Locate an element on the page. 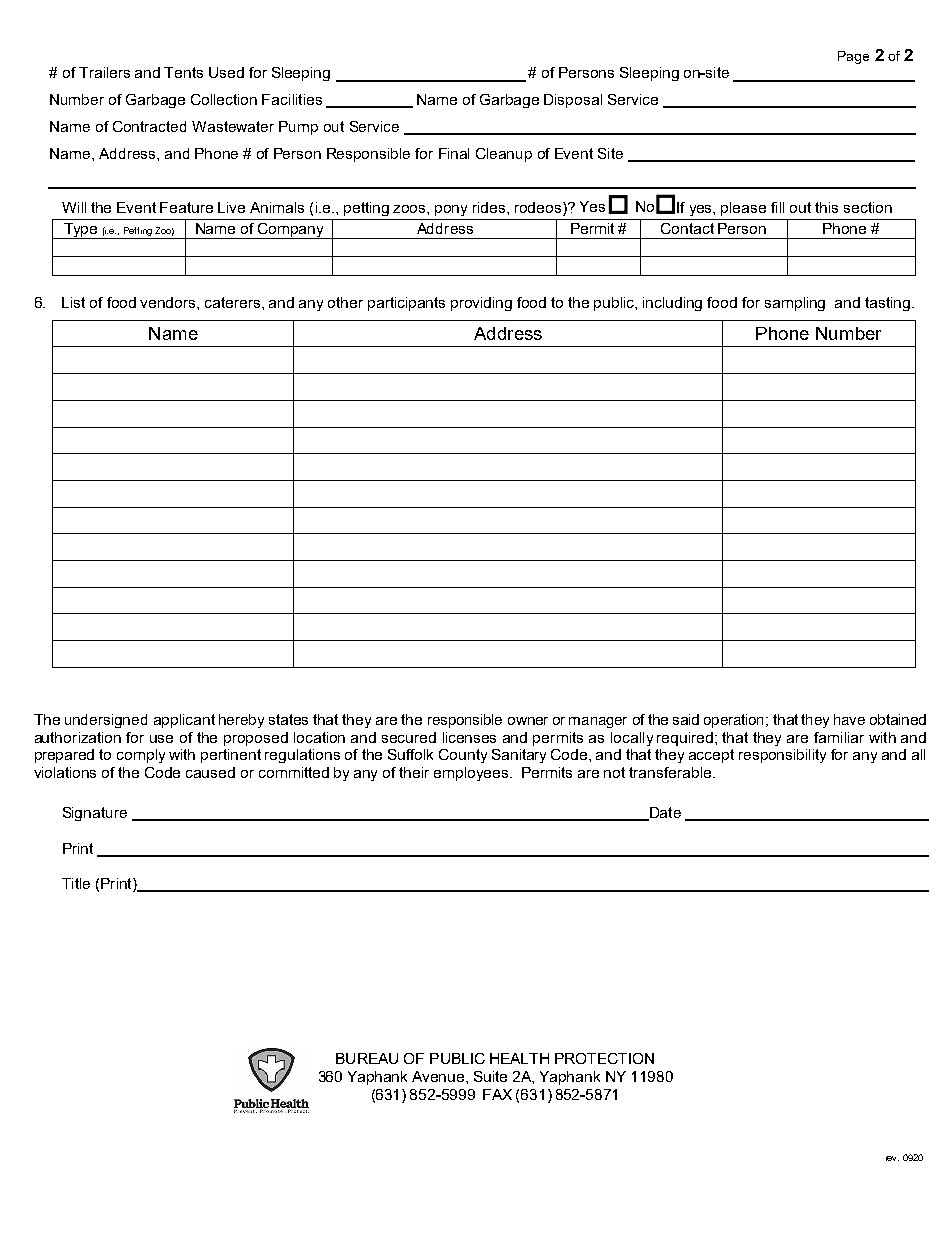 Image resolution: width=952 pixels, height=1233 pixels. employees is located at coordinates (472, 774).
